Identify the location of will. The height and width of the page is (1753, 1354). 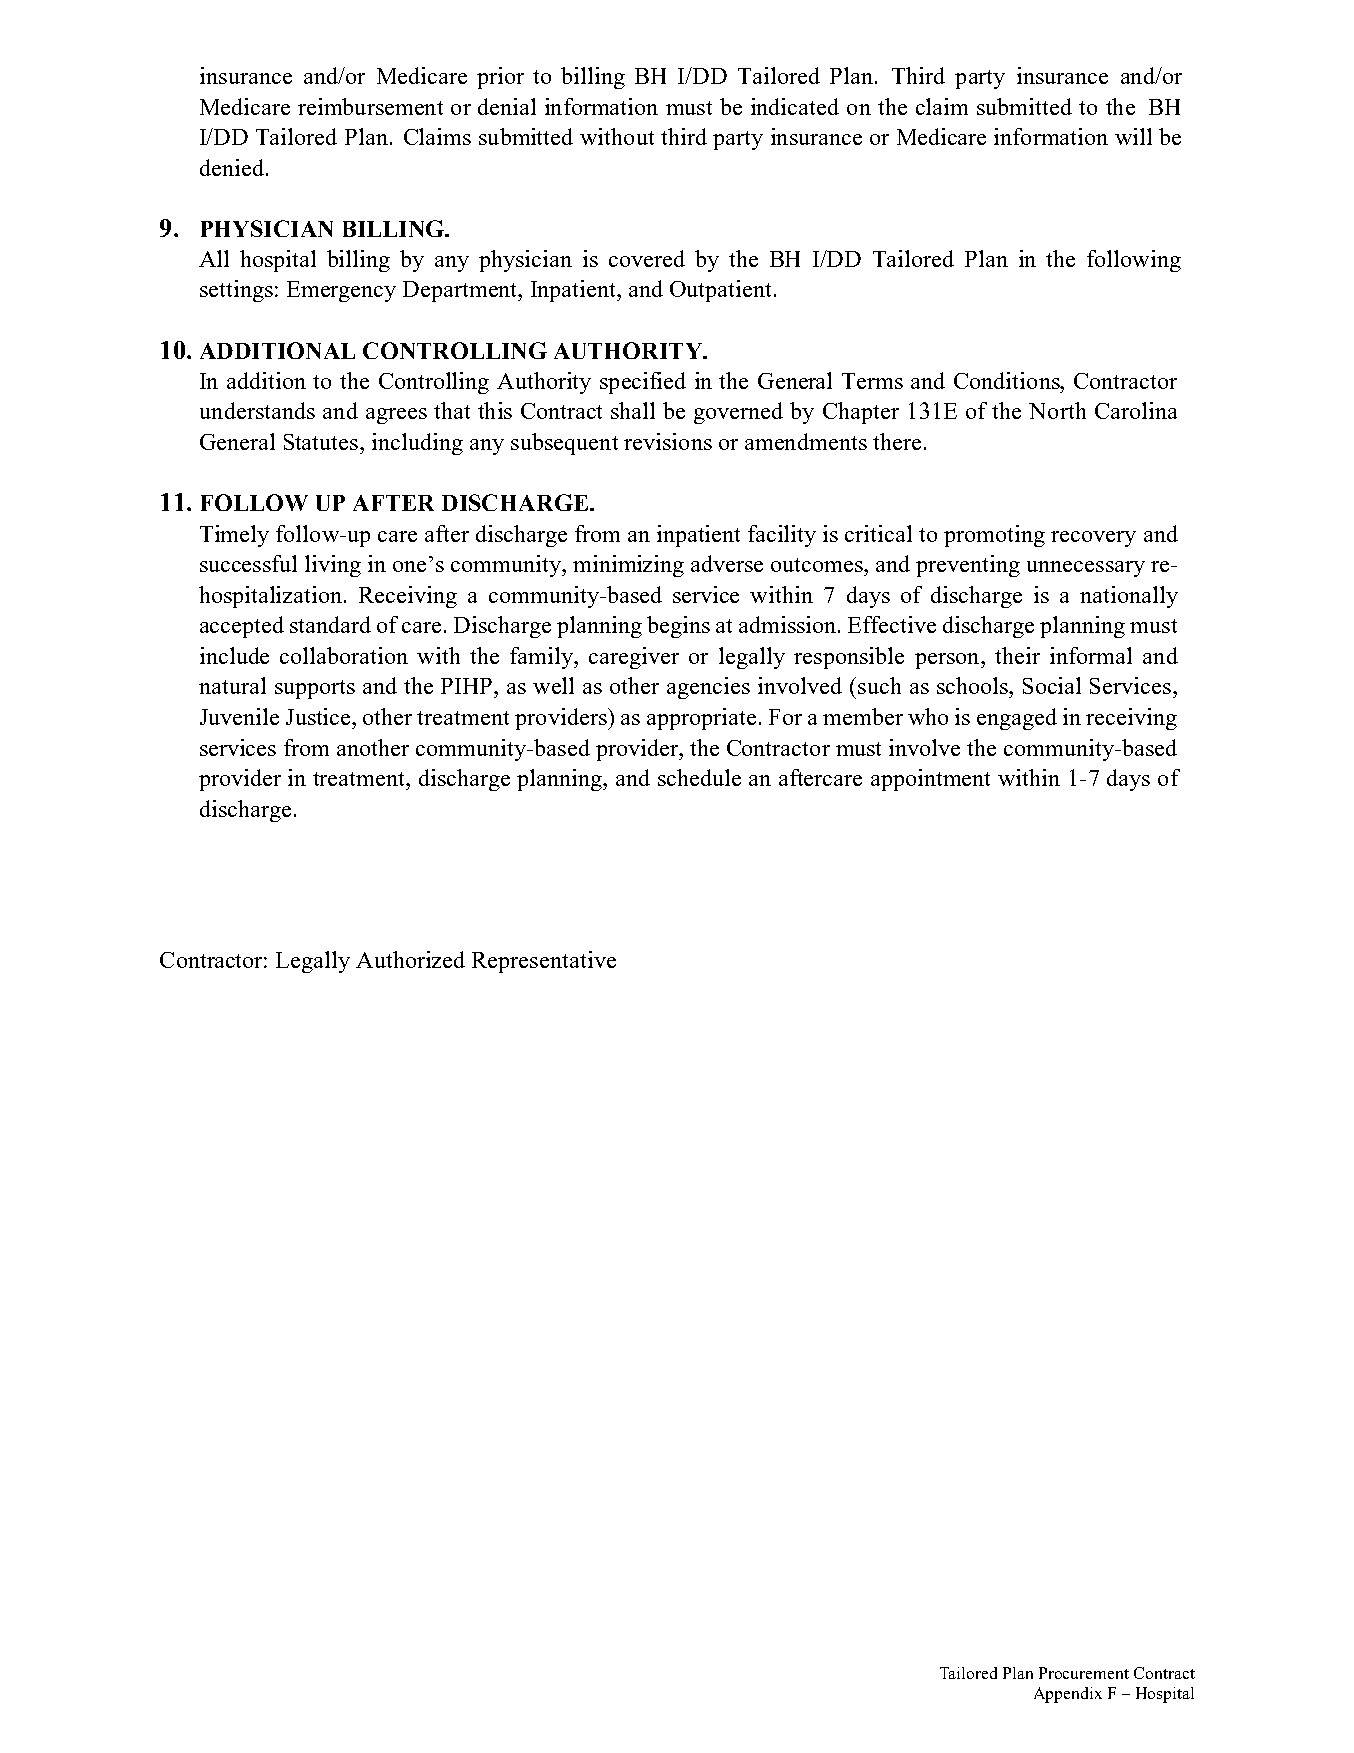
(1133, 136).
